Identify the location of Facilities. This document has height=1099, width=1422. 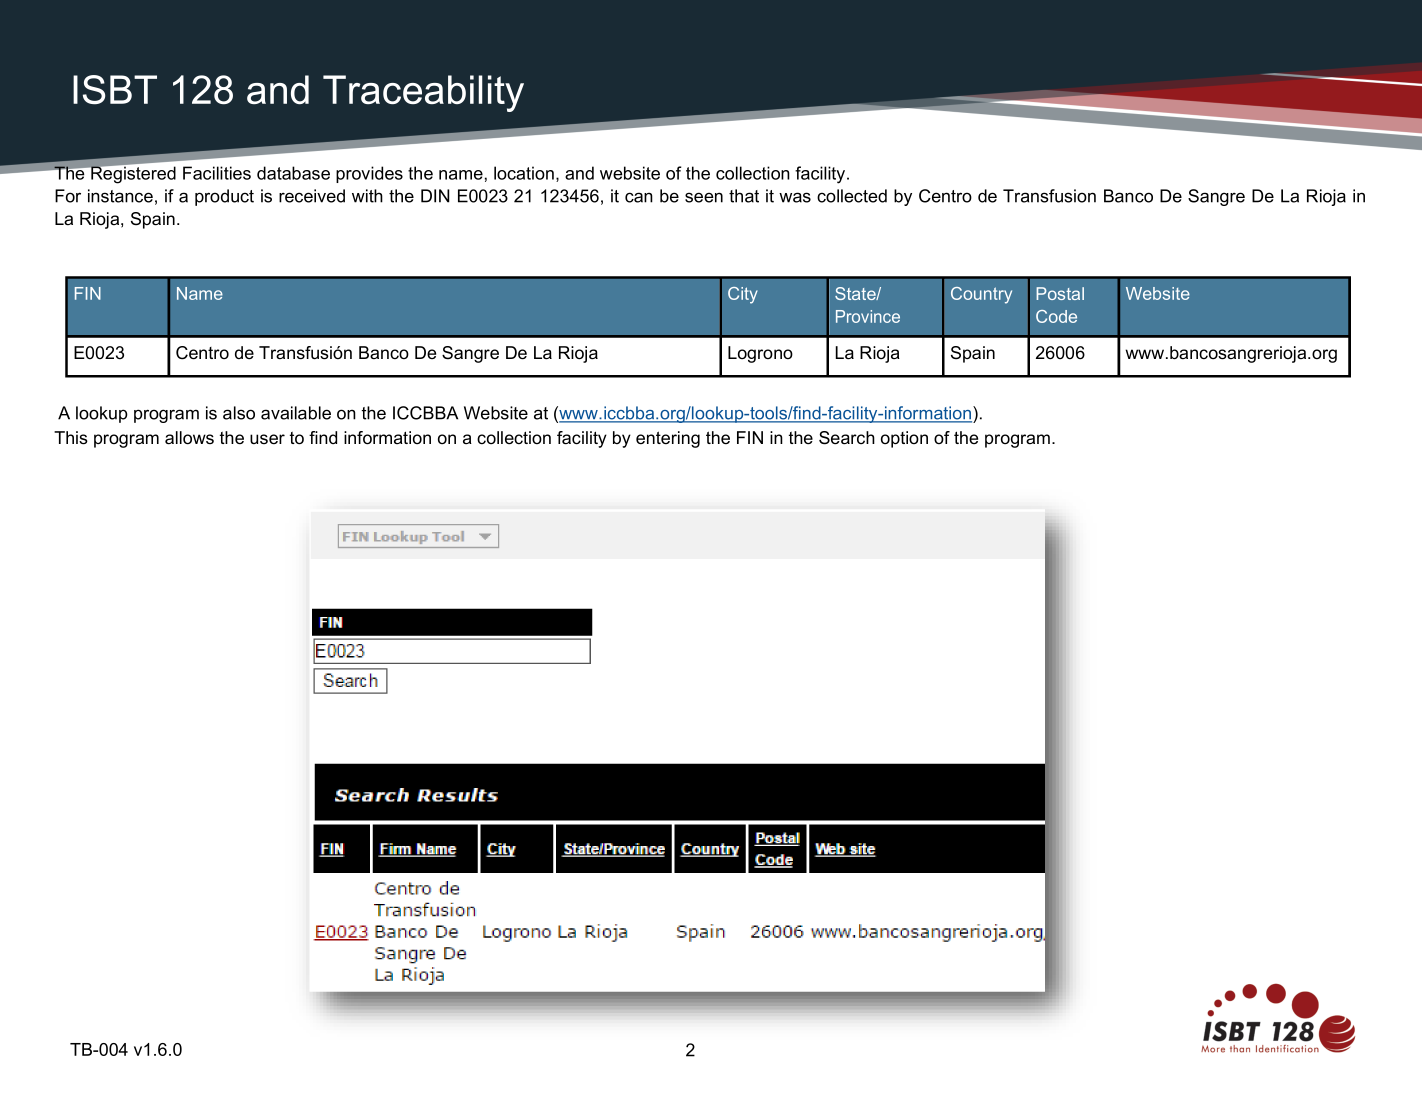
(217, 173).
